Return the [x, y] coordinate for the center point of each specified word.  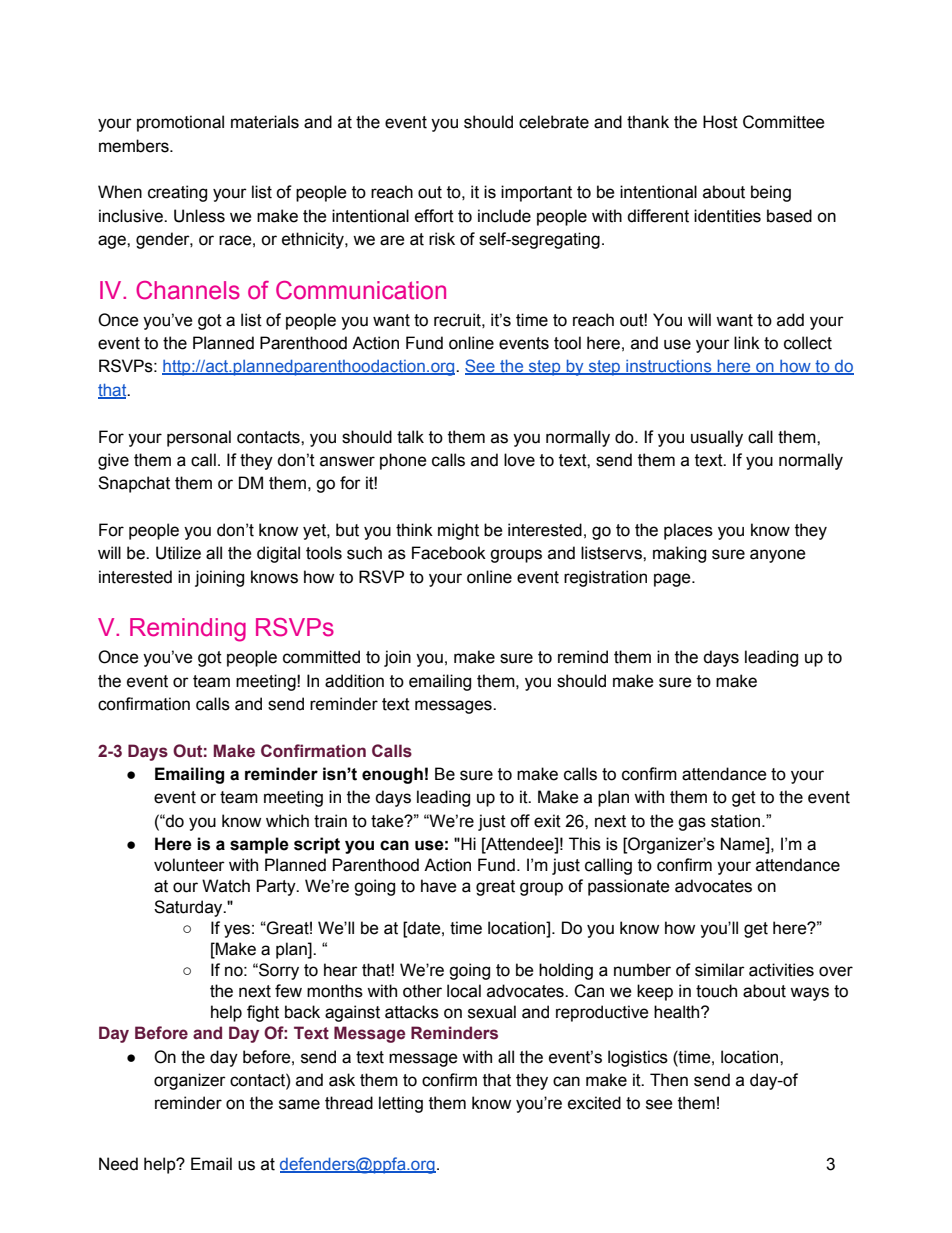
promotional [180, 123]
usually [717, 438]
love [519, 460]
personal [199, 438]
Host [720, 122]
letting [401, 1104]
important [536, 193]
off [520, 821]
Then [669, 1080]
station [737, 821]
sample [259, 845]
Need [118, 1164]
